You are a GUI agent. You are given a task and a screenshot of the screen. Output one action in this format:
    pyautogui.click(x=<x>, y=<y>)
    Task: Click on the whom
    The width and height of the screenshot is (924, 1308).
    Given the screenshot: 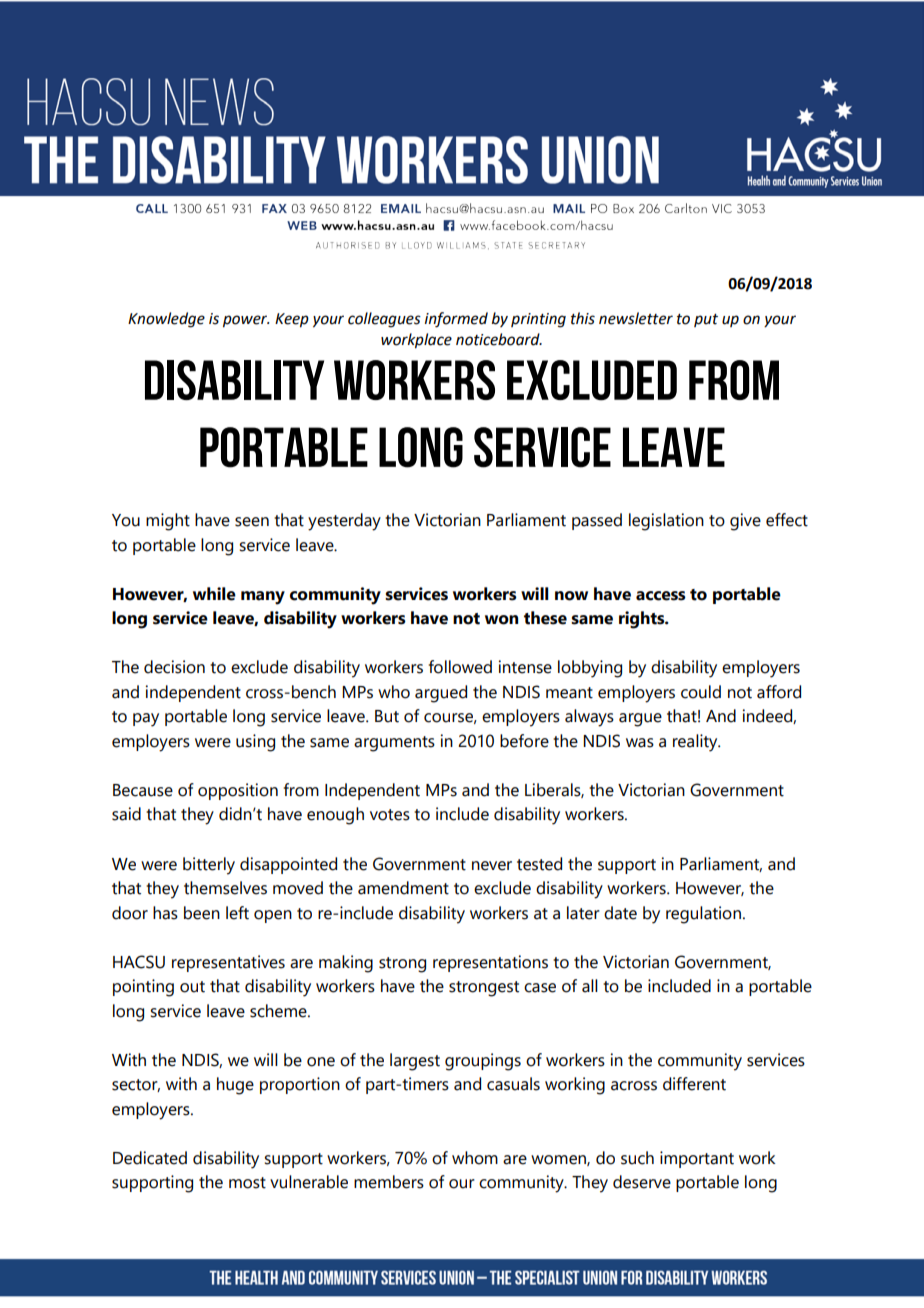 What is the action you would take?
    pyautogui.click(x=475, y=1158)
